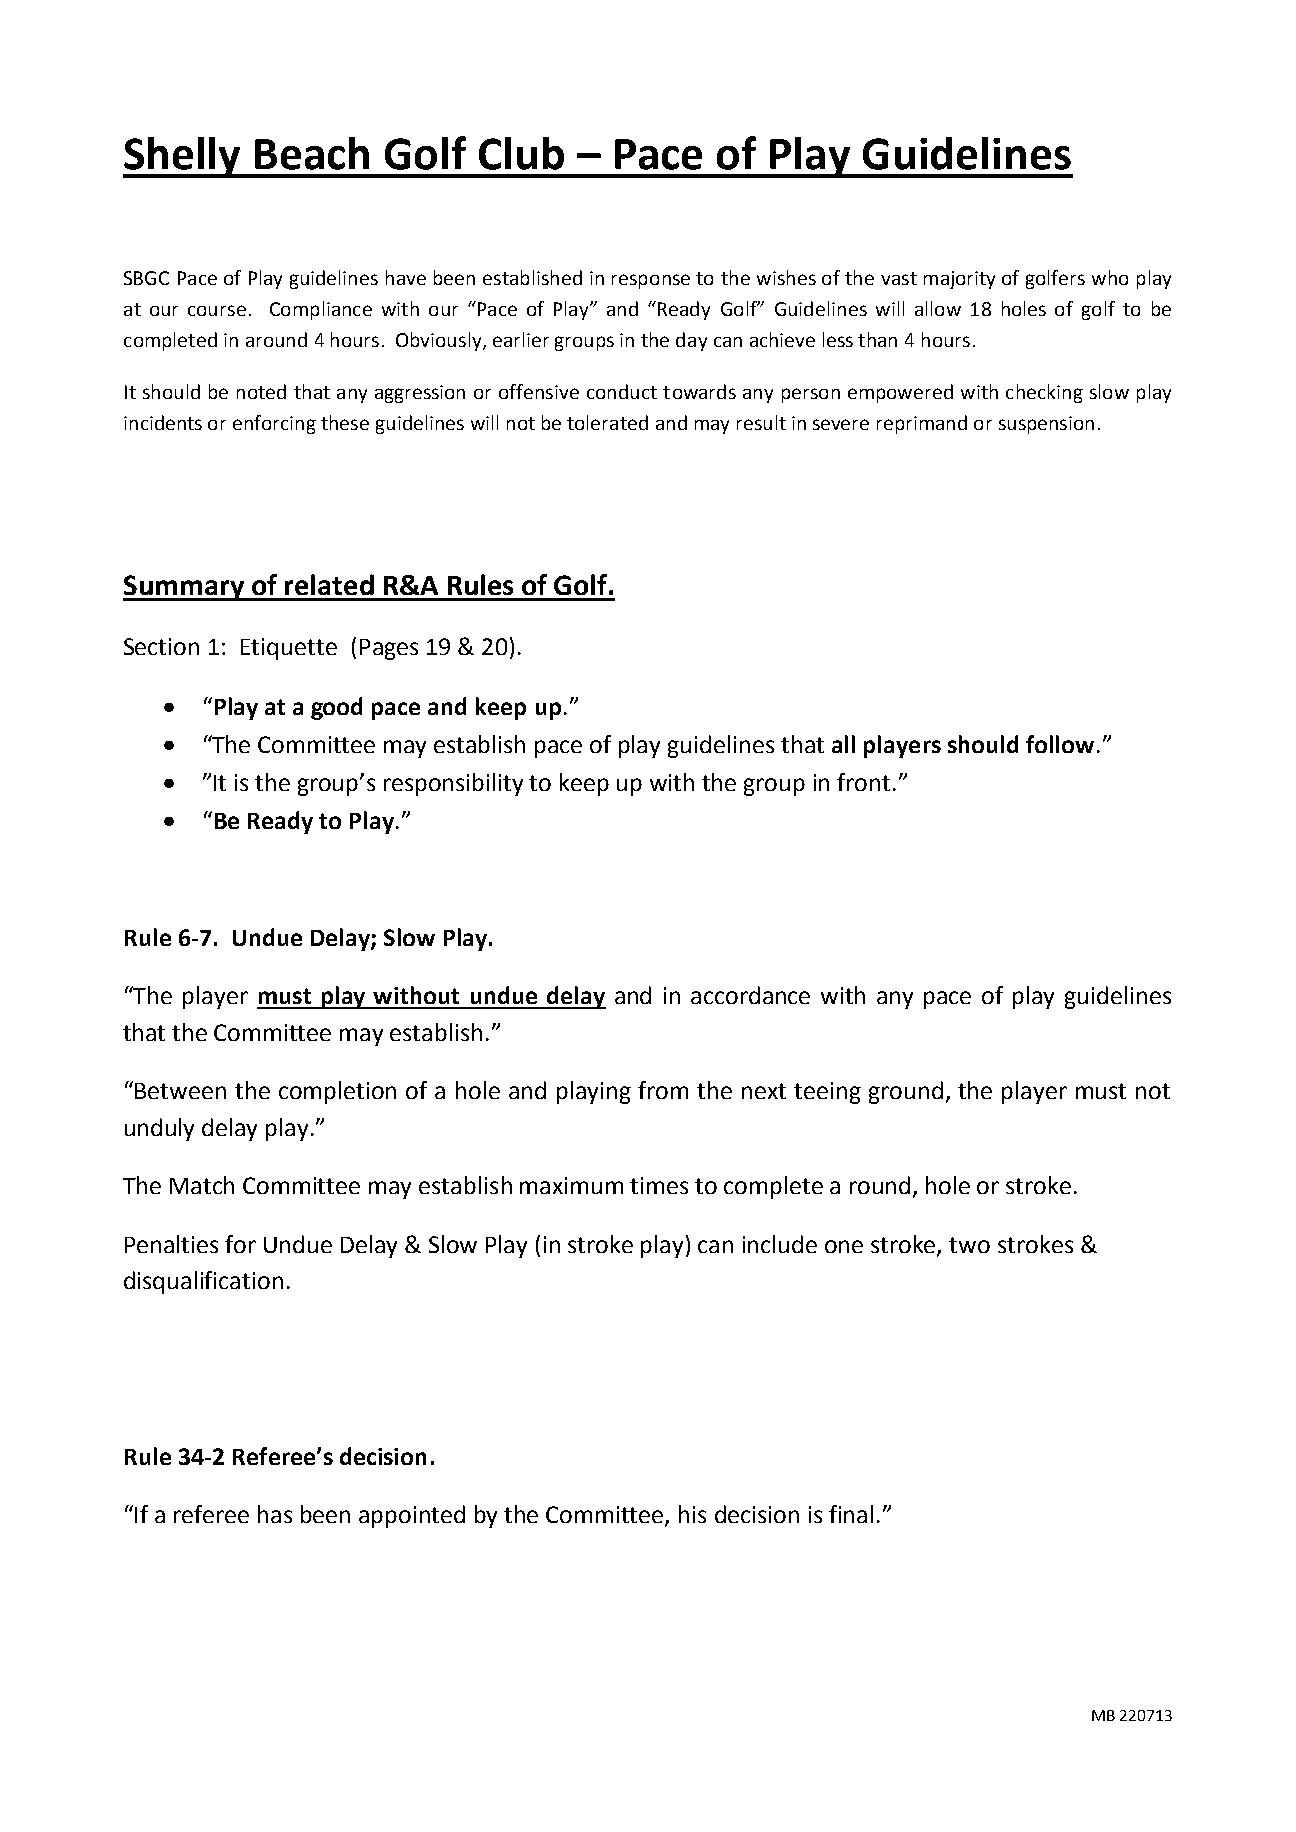 The width and height of the image is (1296, 1832). What do you see at coordinates (275, 1514) in the image?
I see `has` at bounding box center [275, 1514].
